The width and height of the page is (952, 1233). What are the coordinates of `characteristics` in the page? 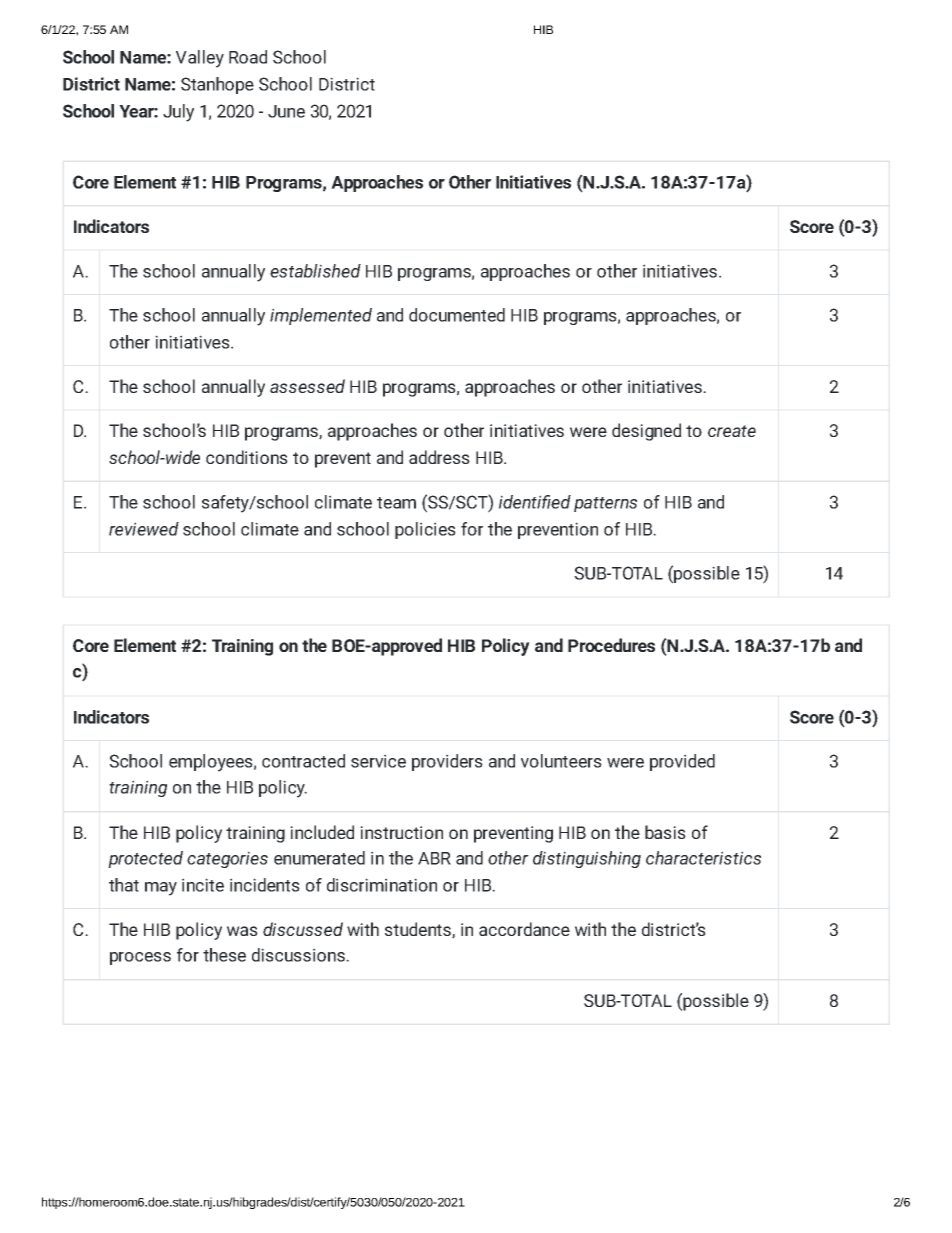 It's located at (703, 858).
